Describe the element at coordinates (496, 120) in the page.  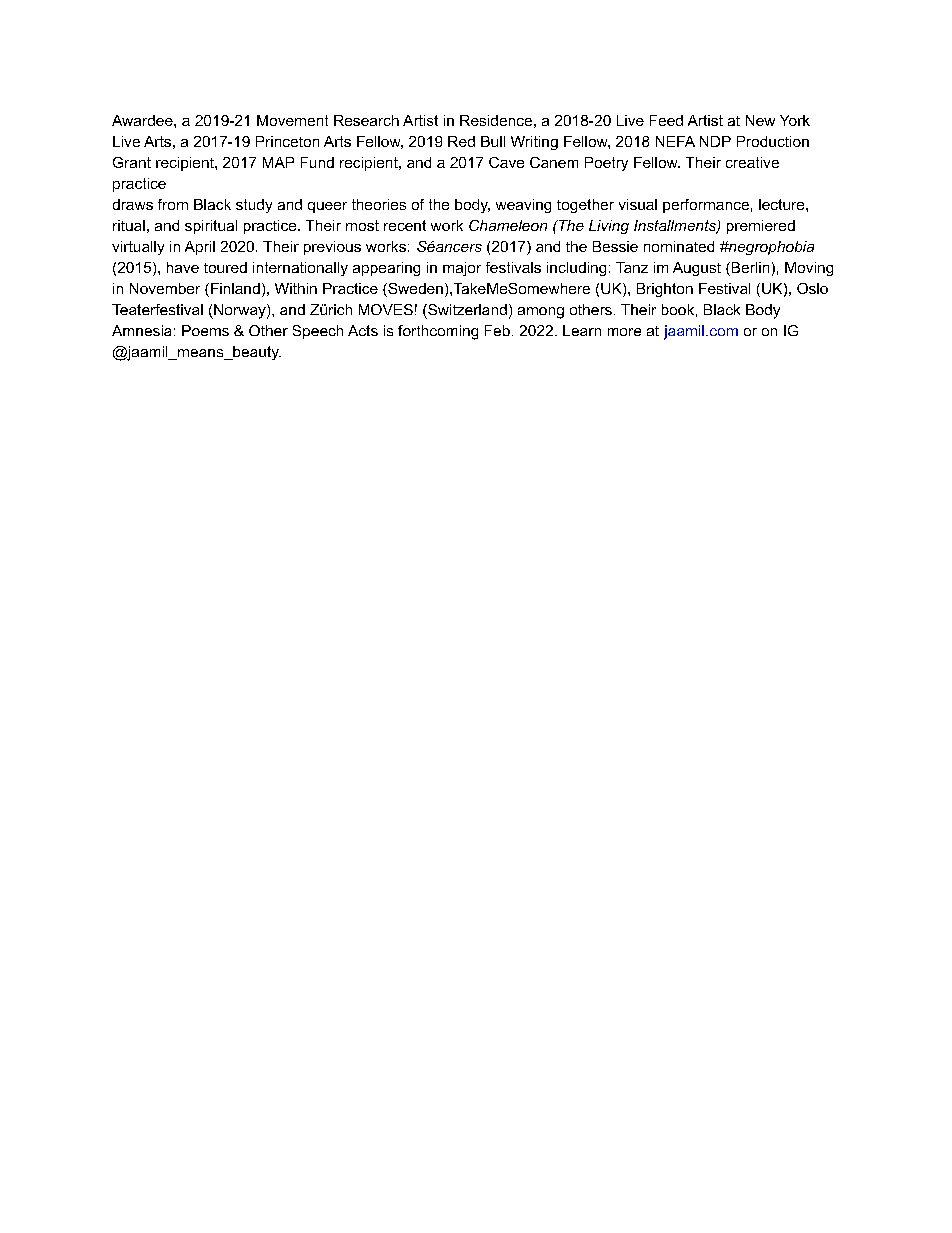
I see `Residence` at that location.
